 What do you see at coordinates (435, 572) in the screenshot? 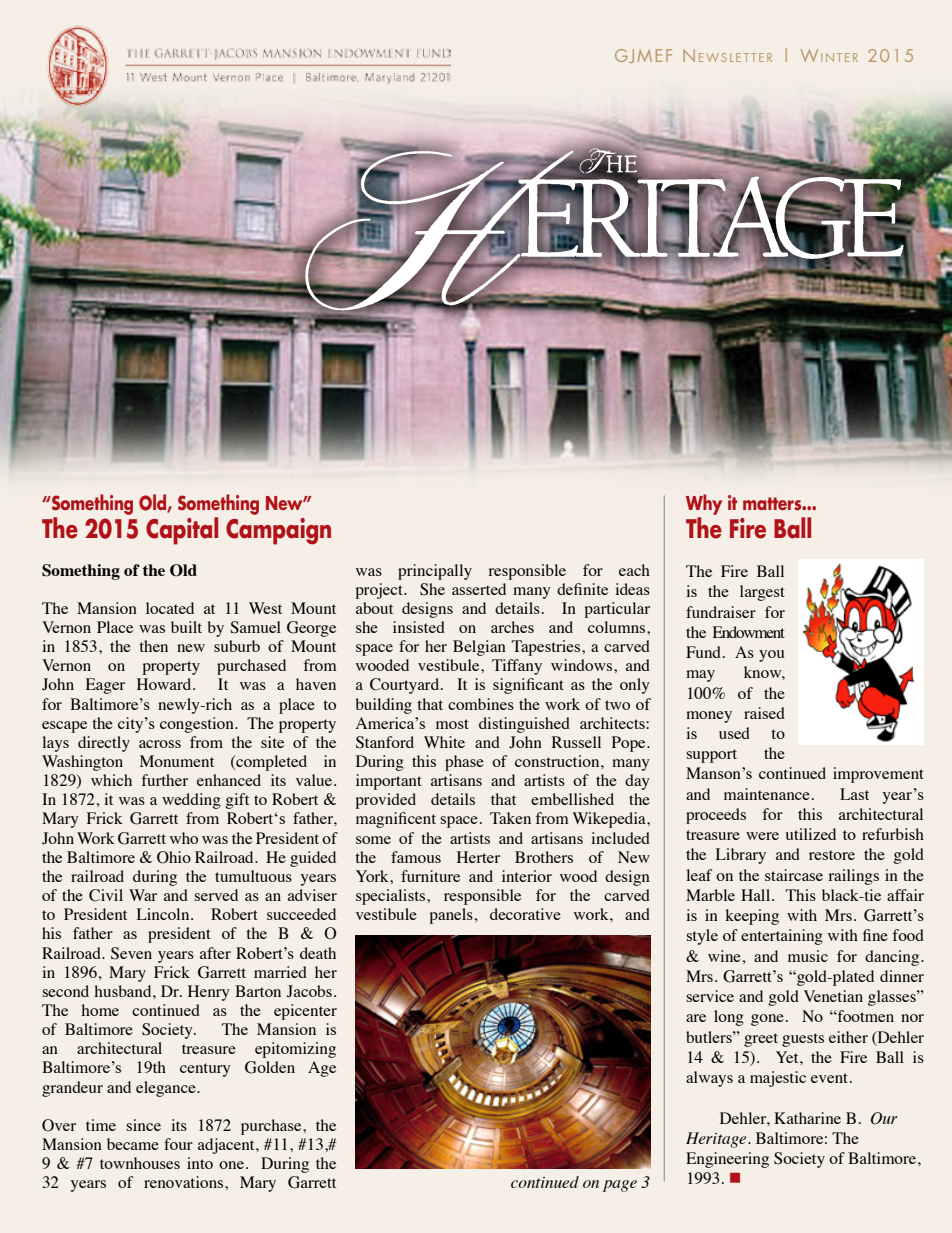
I see `principally` at bounding box center [435, 572].
